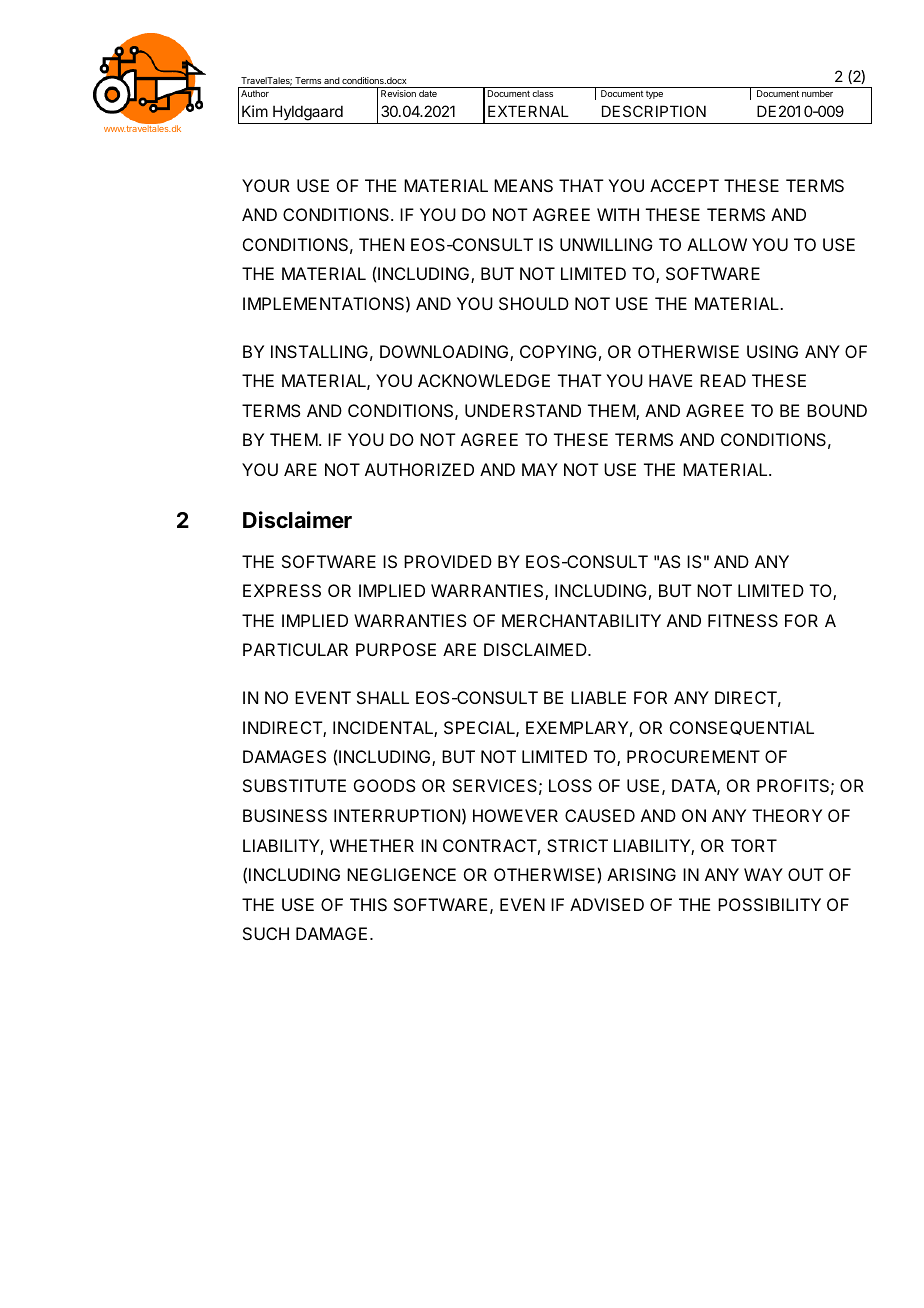  Describe the element at coordinates (368, 904) in the document. I see `THIS` at that location.
